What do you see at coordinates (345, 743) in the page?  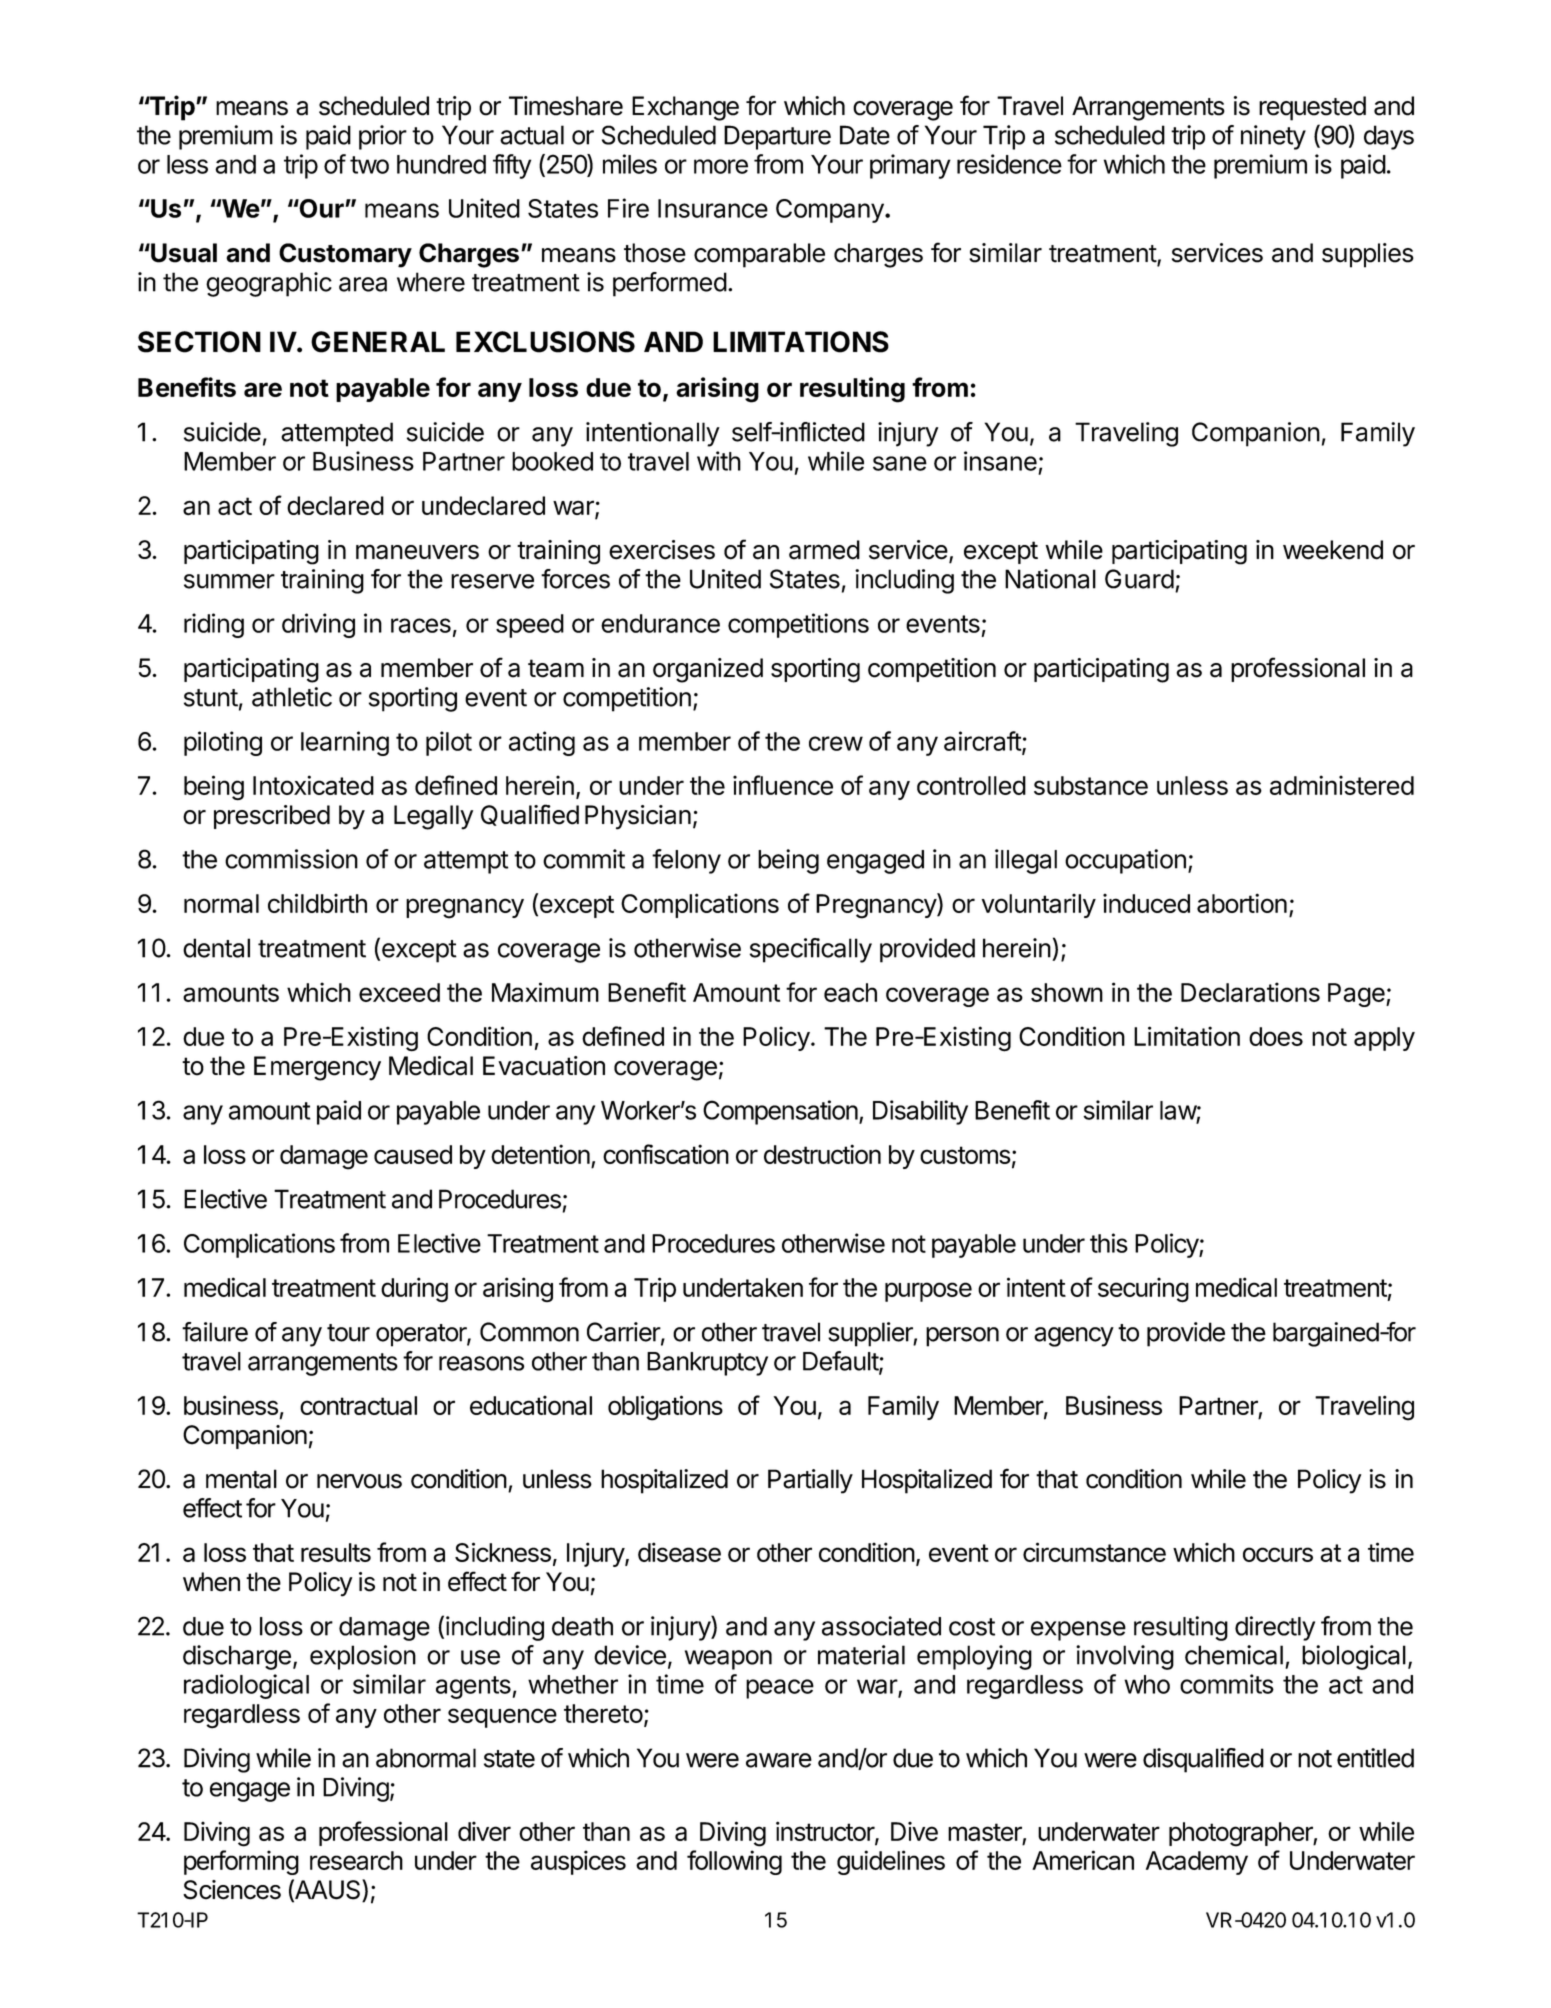 I see `learning` at bounding box center [345, 743].
